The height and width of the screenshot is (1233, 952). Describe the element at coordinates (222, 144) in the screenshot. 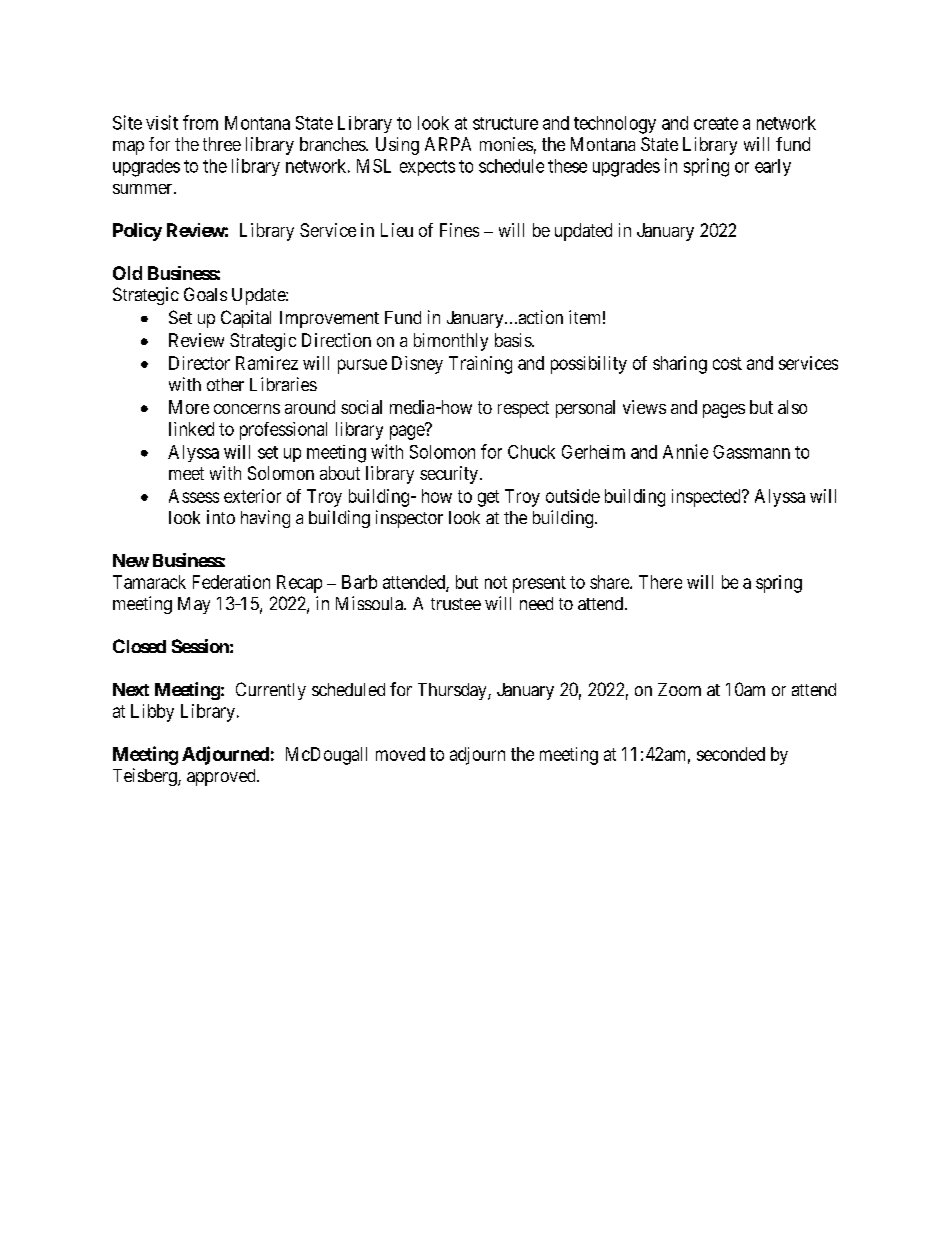

I see `three` at that location.
